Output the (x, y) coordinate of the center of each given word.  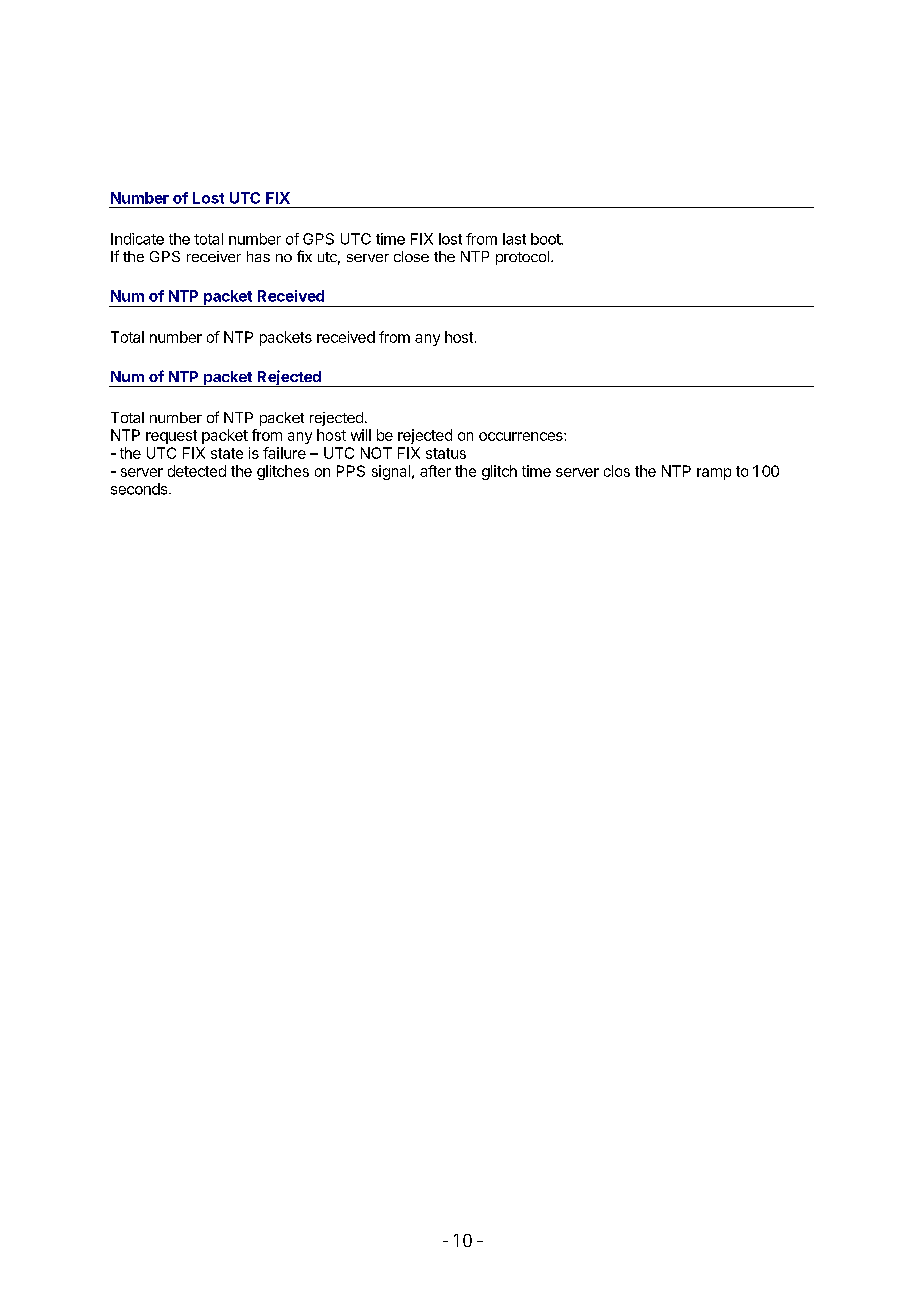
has (258, 256)
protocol (522, 258)
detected (197, 471)
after (435, 471)
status (446, 453)
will (361, 435)
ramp (714, 474)
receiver (214, 256)
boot (547, 239)
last (514, 239)
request (171, 437)
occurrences (522, 436)
